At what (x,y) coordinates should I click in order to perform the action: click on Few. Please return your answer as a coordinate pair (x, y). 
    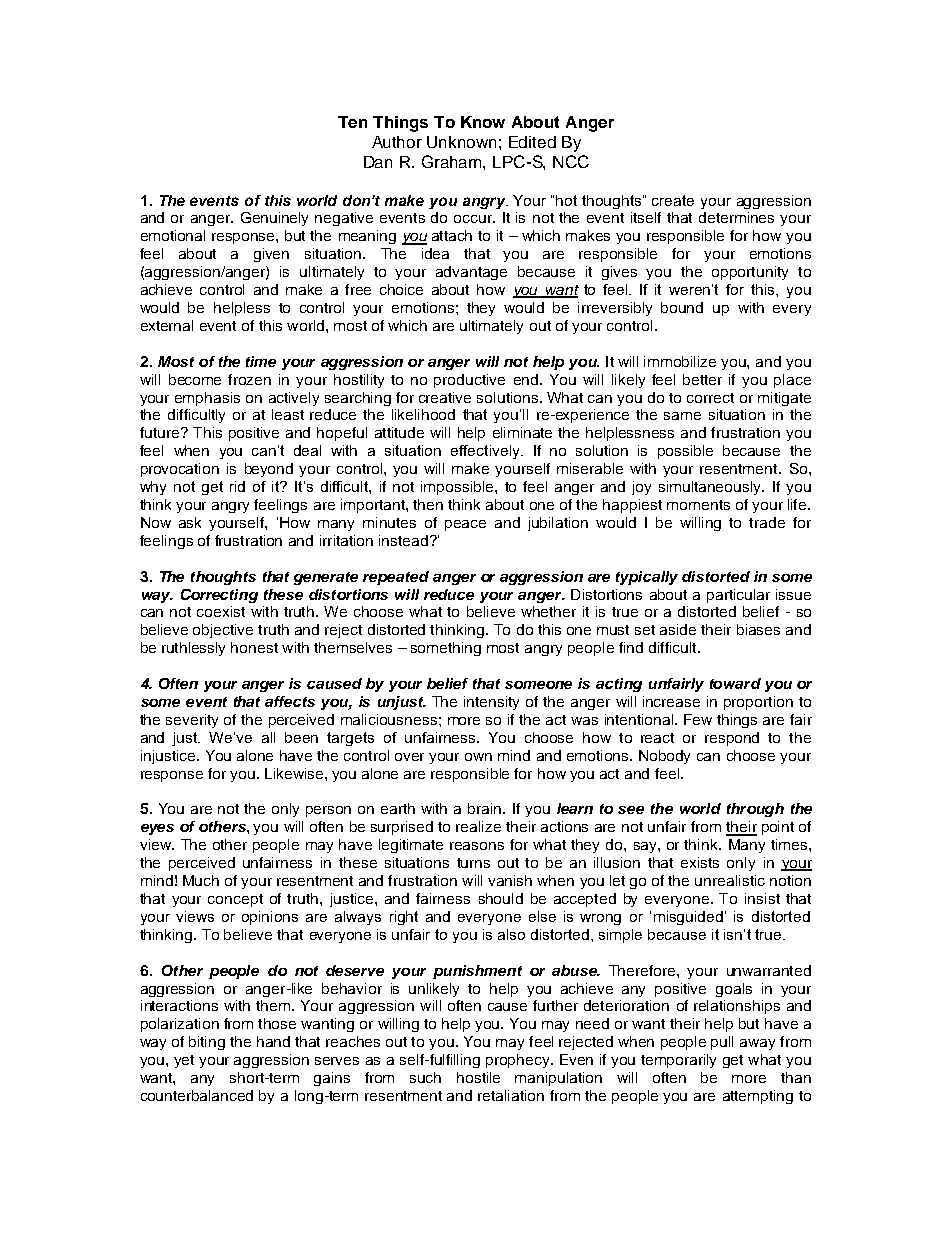
    Looking at the image, I should click on (698, 719).
